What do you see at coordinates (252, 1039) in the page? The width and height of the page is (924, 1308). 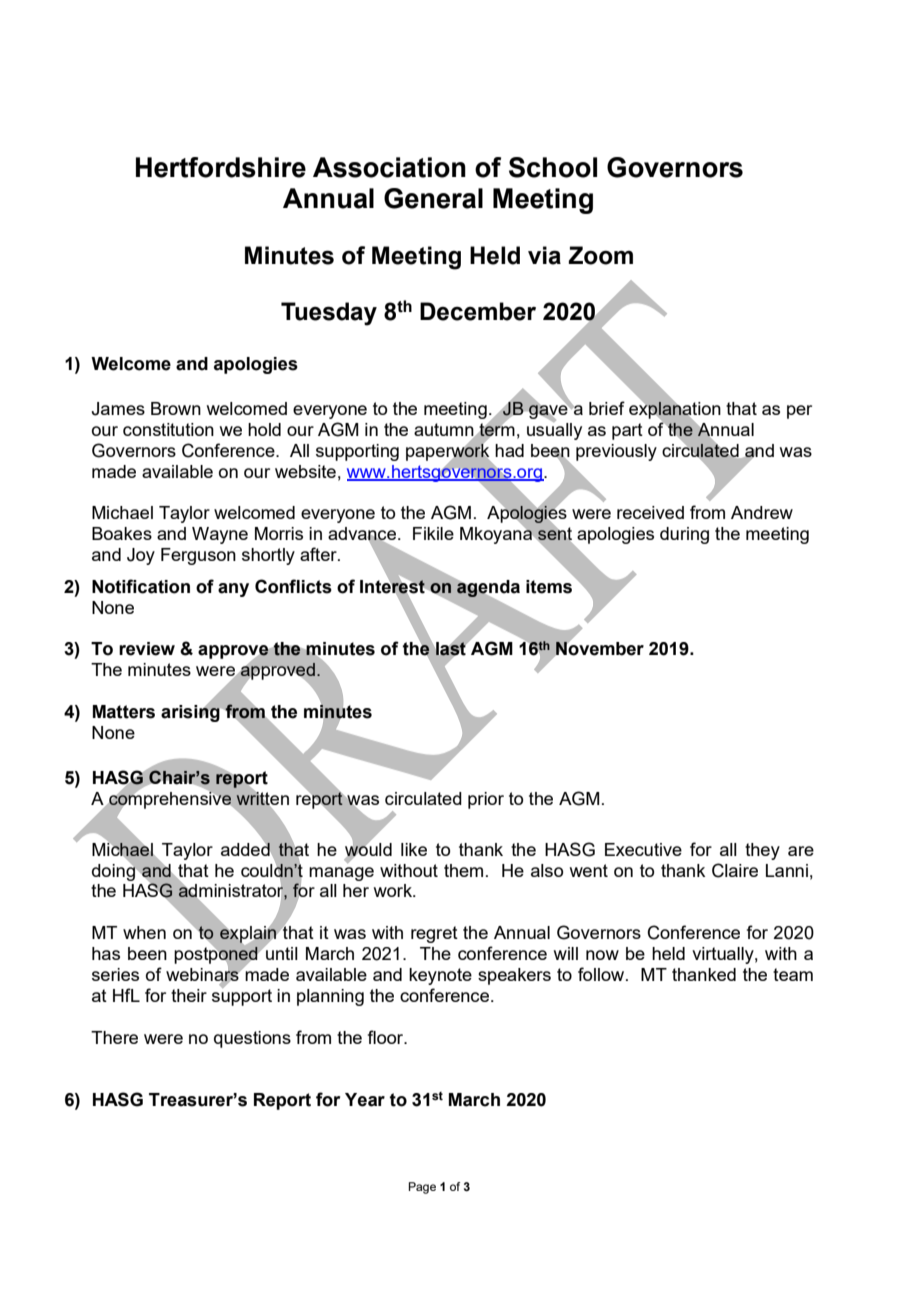 I see `questions` at bounding box center [252, 1039].
